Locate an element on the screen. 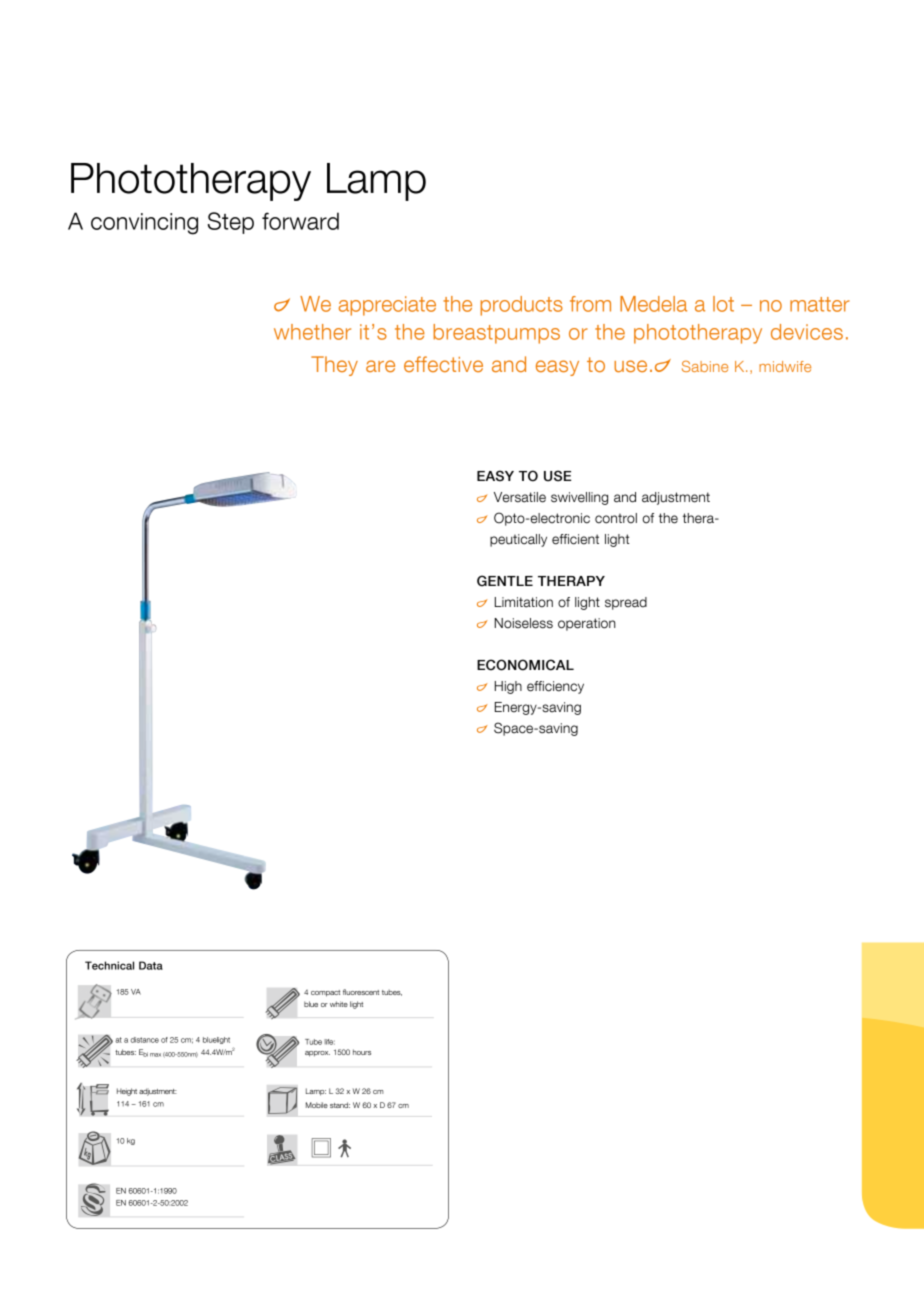 The width and height of the screenshot is (924, 1308). lot is located at coordinates (723, 304).
